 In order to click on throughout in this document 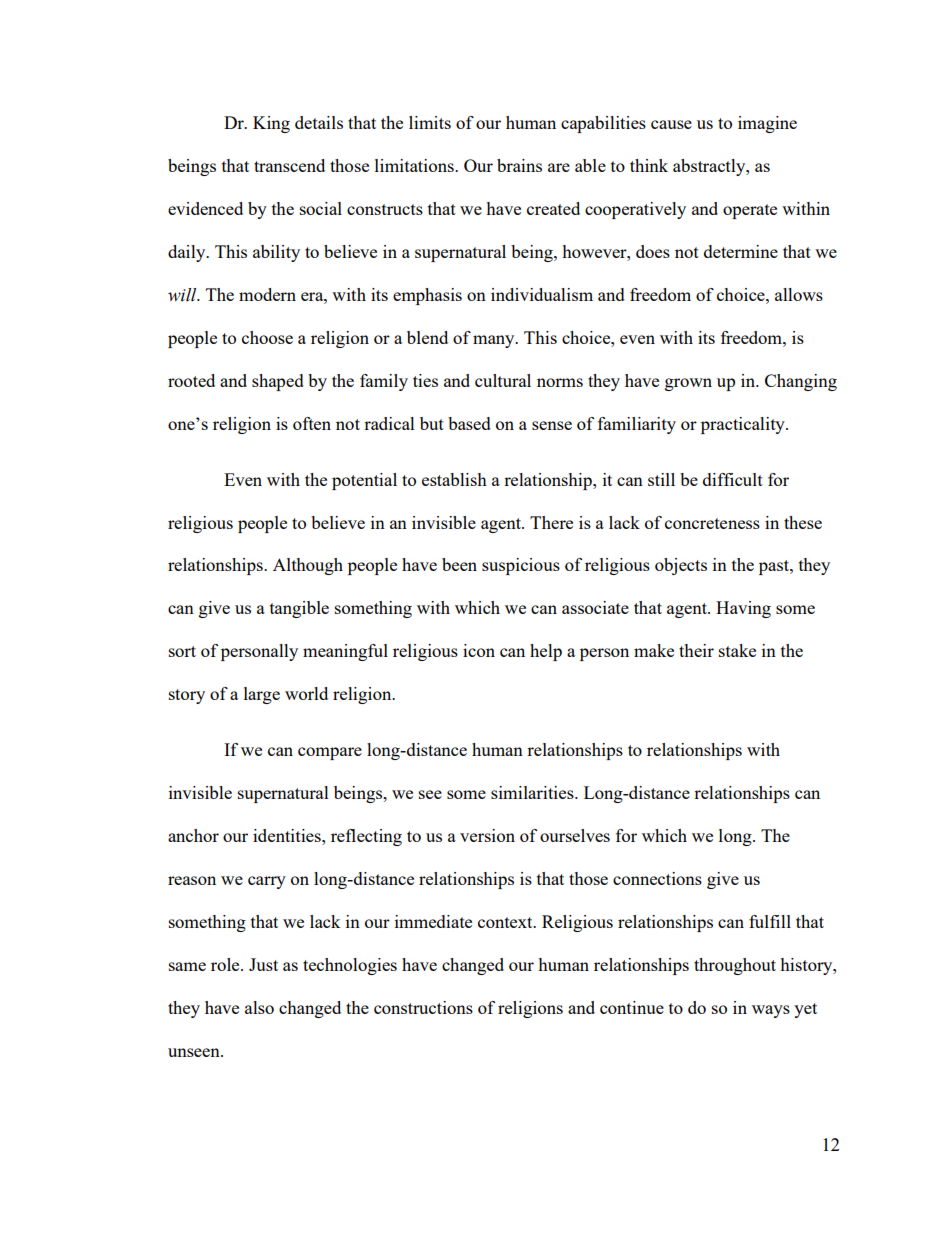, I will do `click(735, 966)`.
